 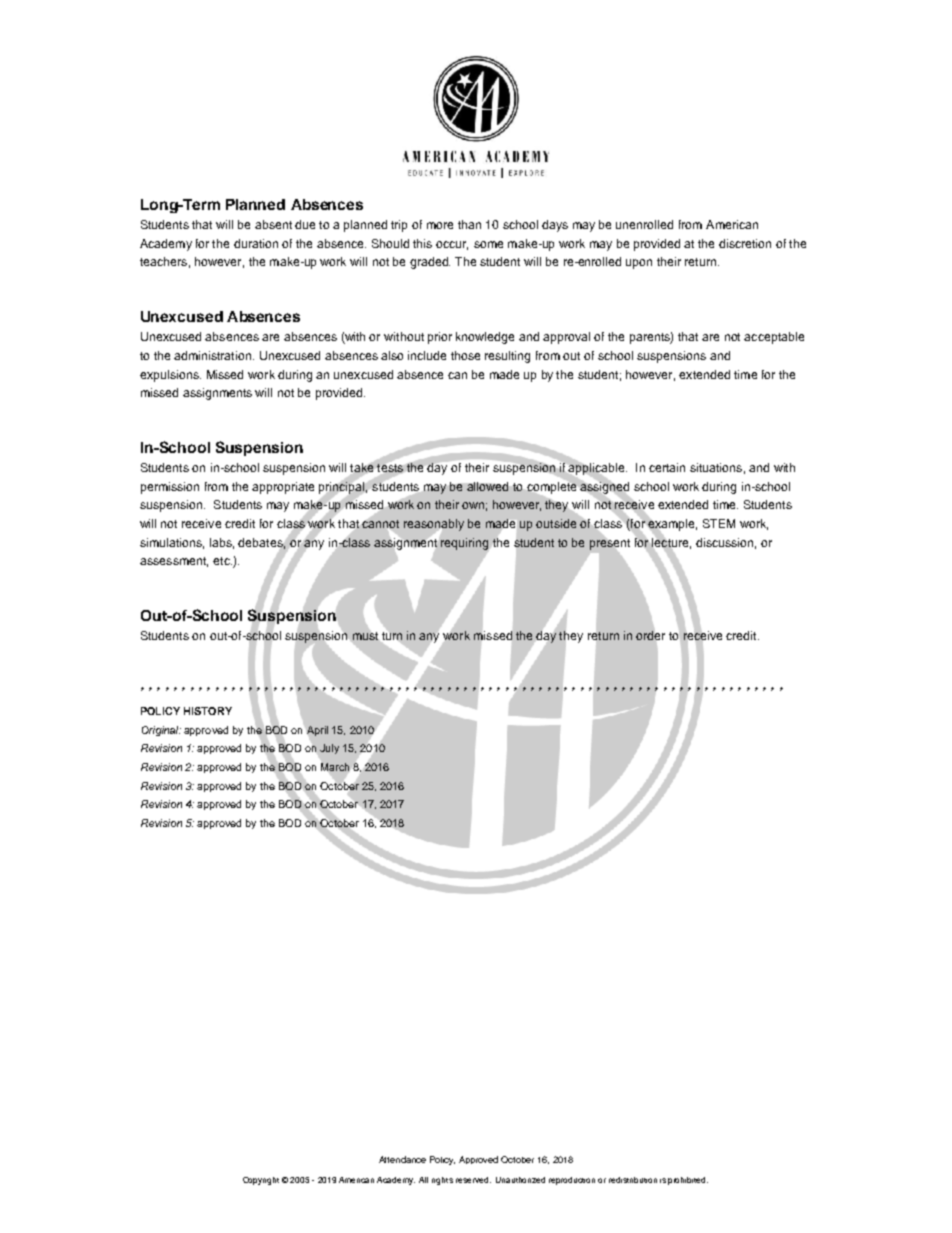 I want to click on Attendance, so click(x=402, y=1159).
